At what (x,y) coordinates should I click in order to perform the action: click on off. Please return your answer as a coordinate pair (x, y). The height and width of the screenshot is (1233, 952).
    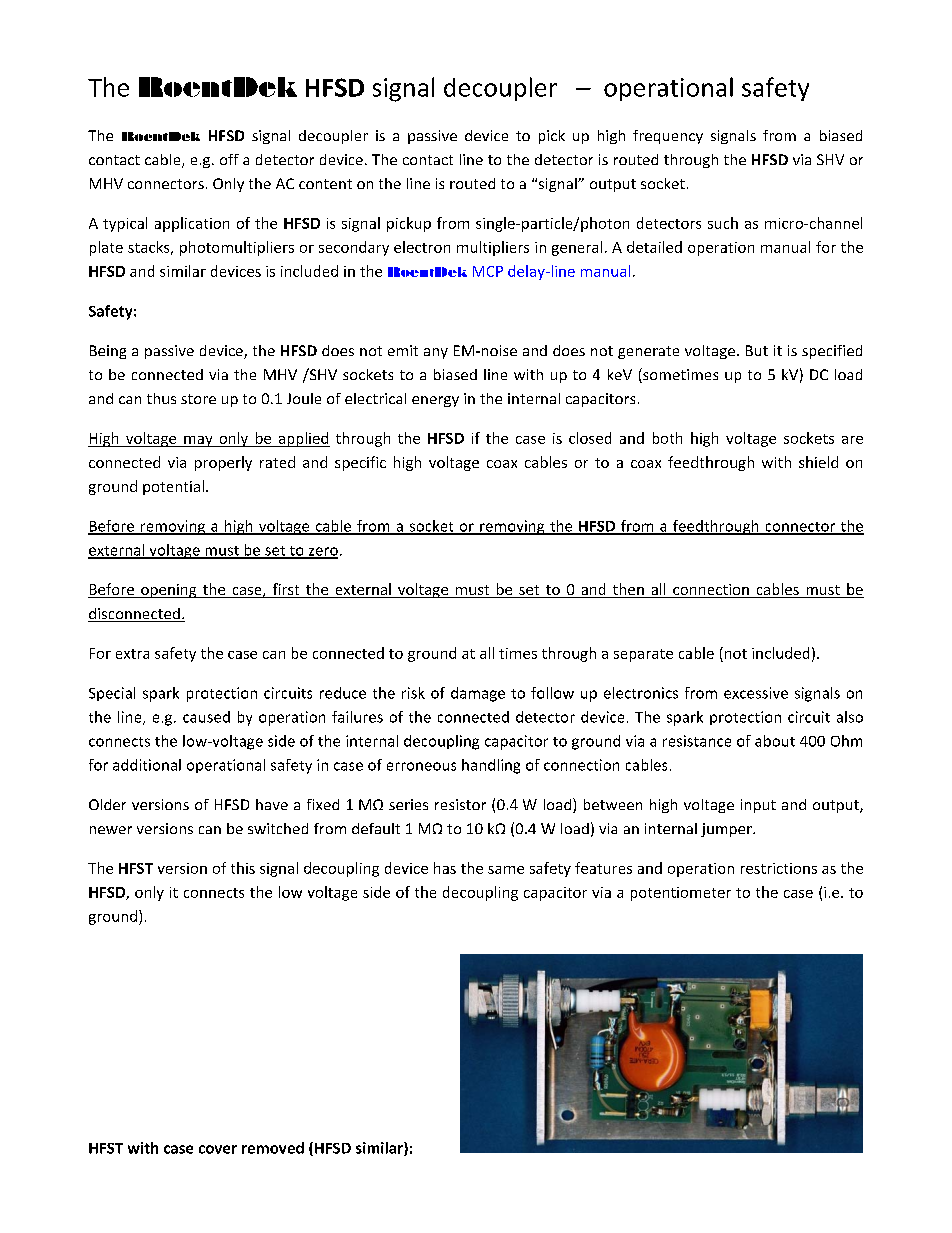
    Looking at the image, I should click on (229, 159).
